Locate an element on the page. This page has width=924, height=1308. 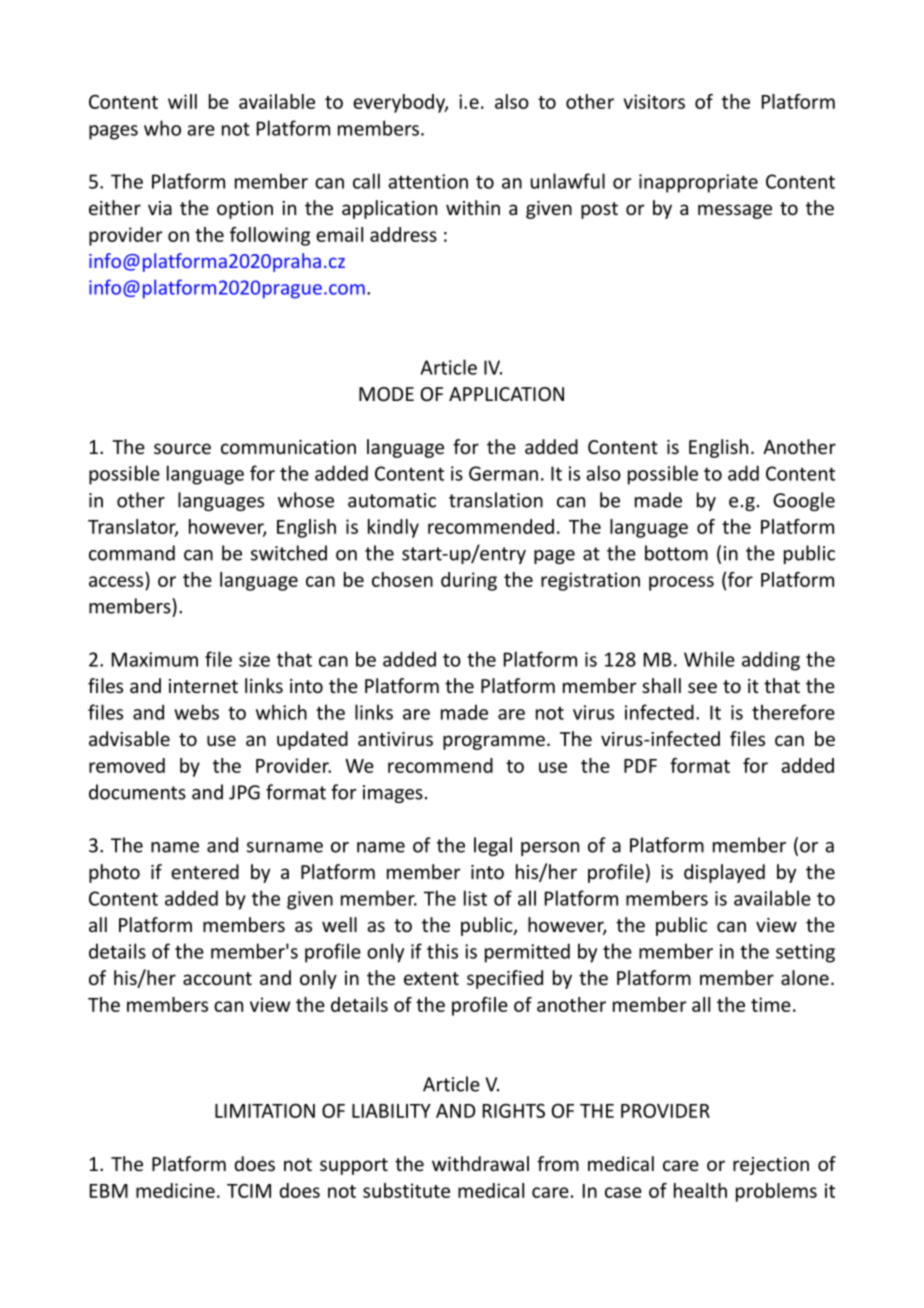
withdrawal is located at coordinates (480, 1163).
